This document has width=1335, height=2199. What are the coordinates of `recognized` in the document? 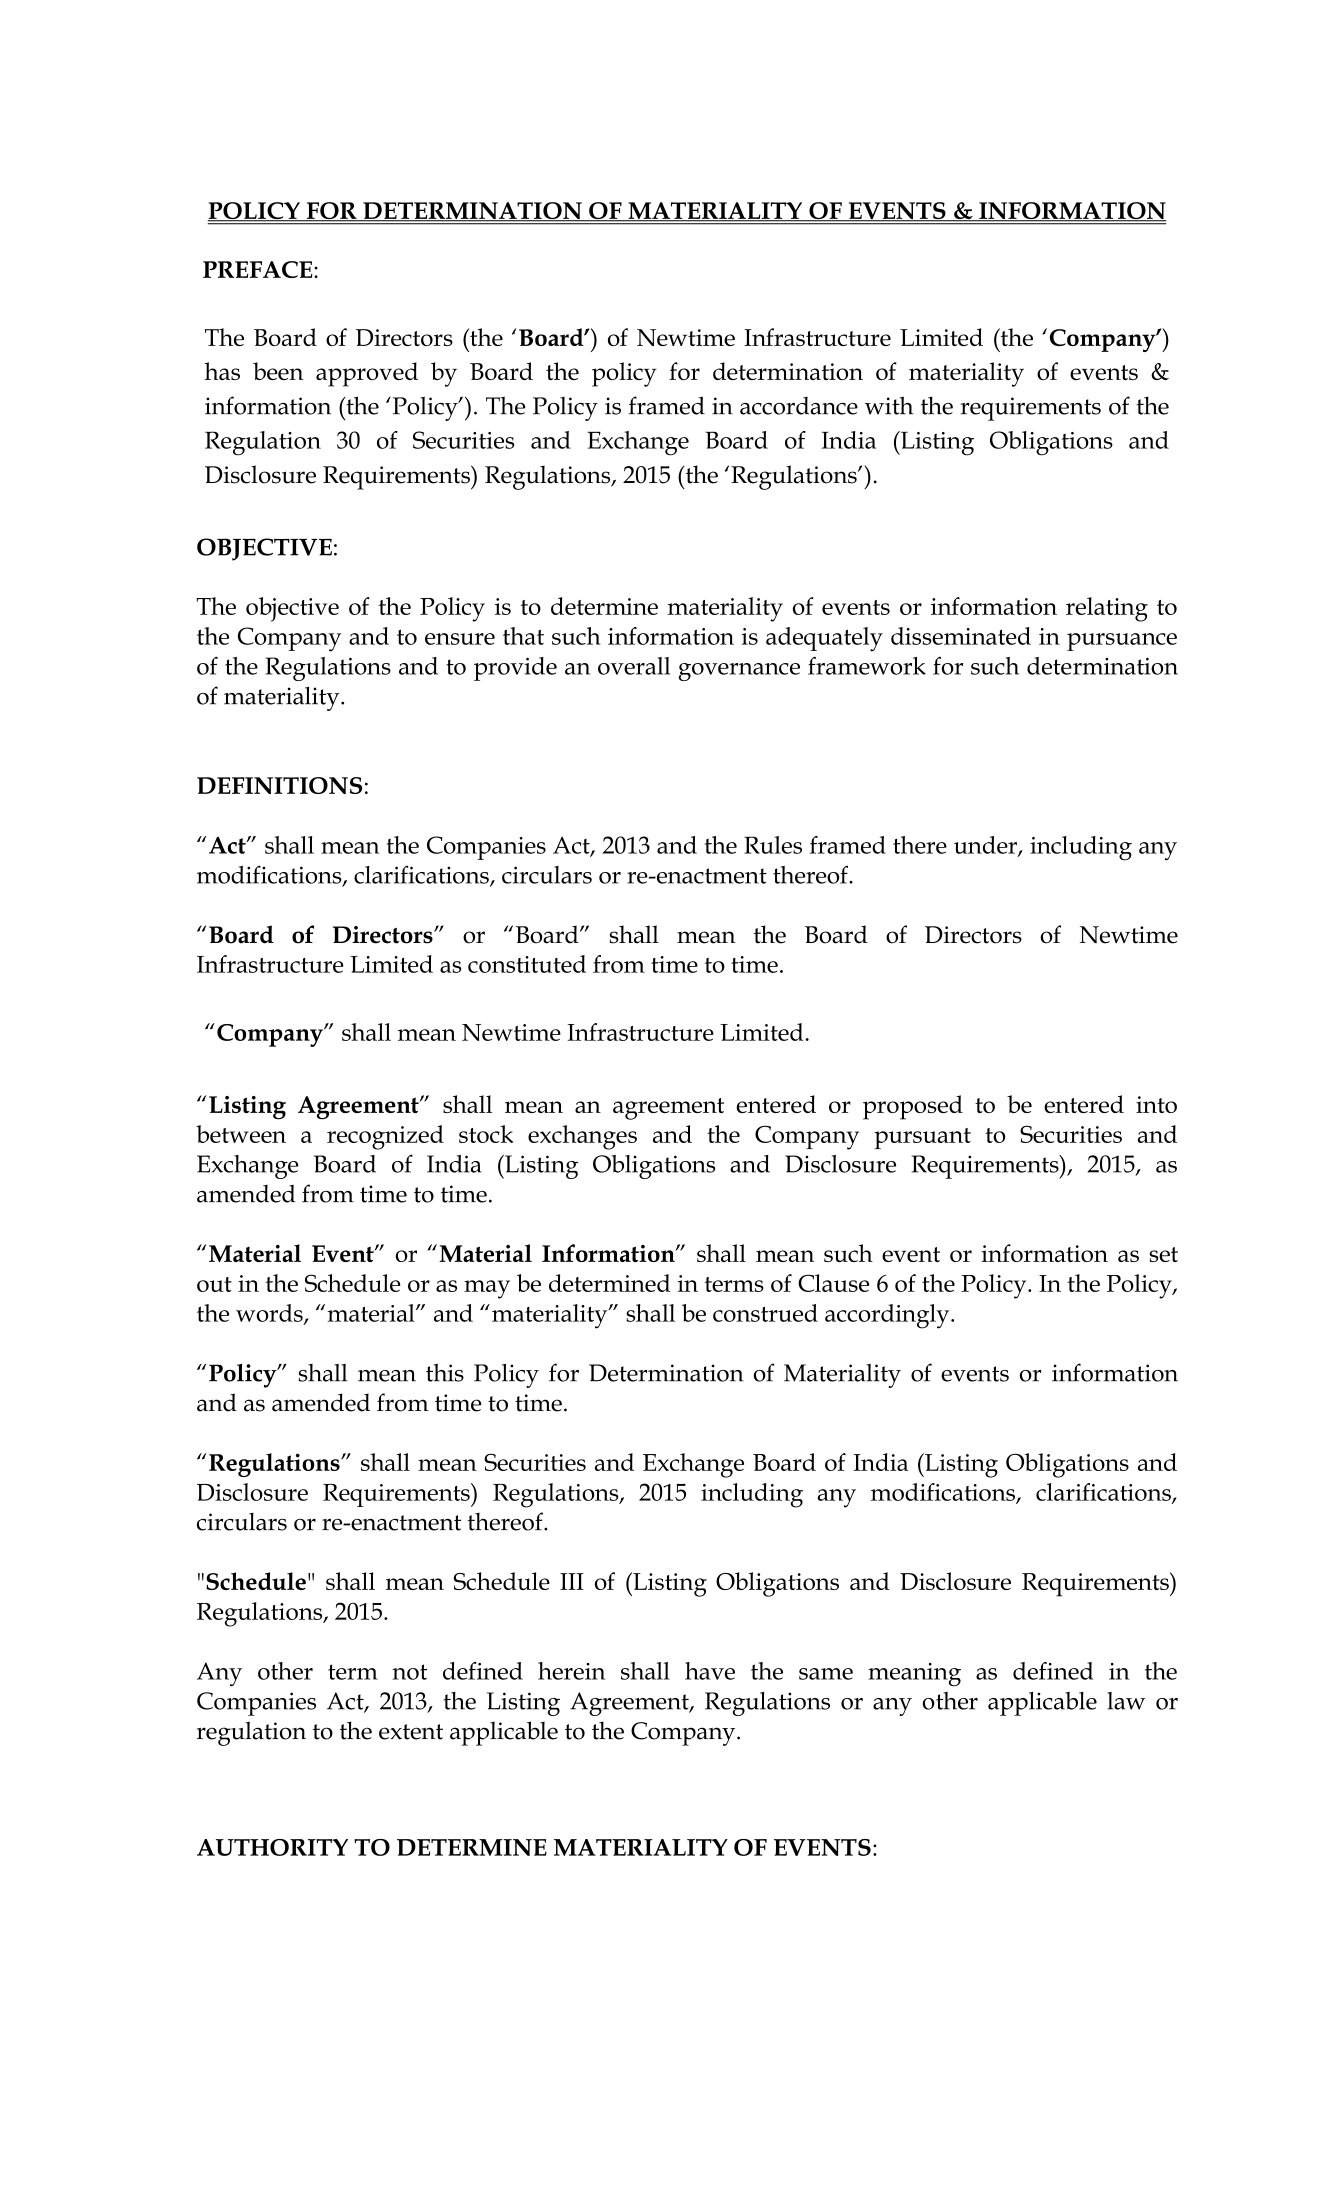 It's located at (385, 1137).
